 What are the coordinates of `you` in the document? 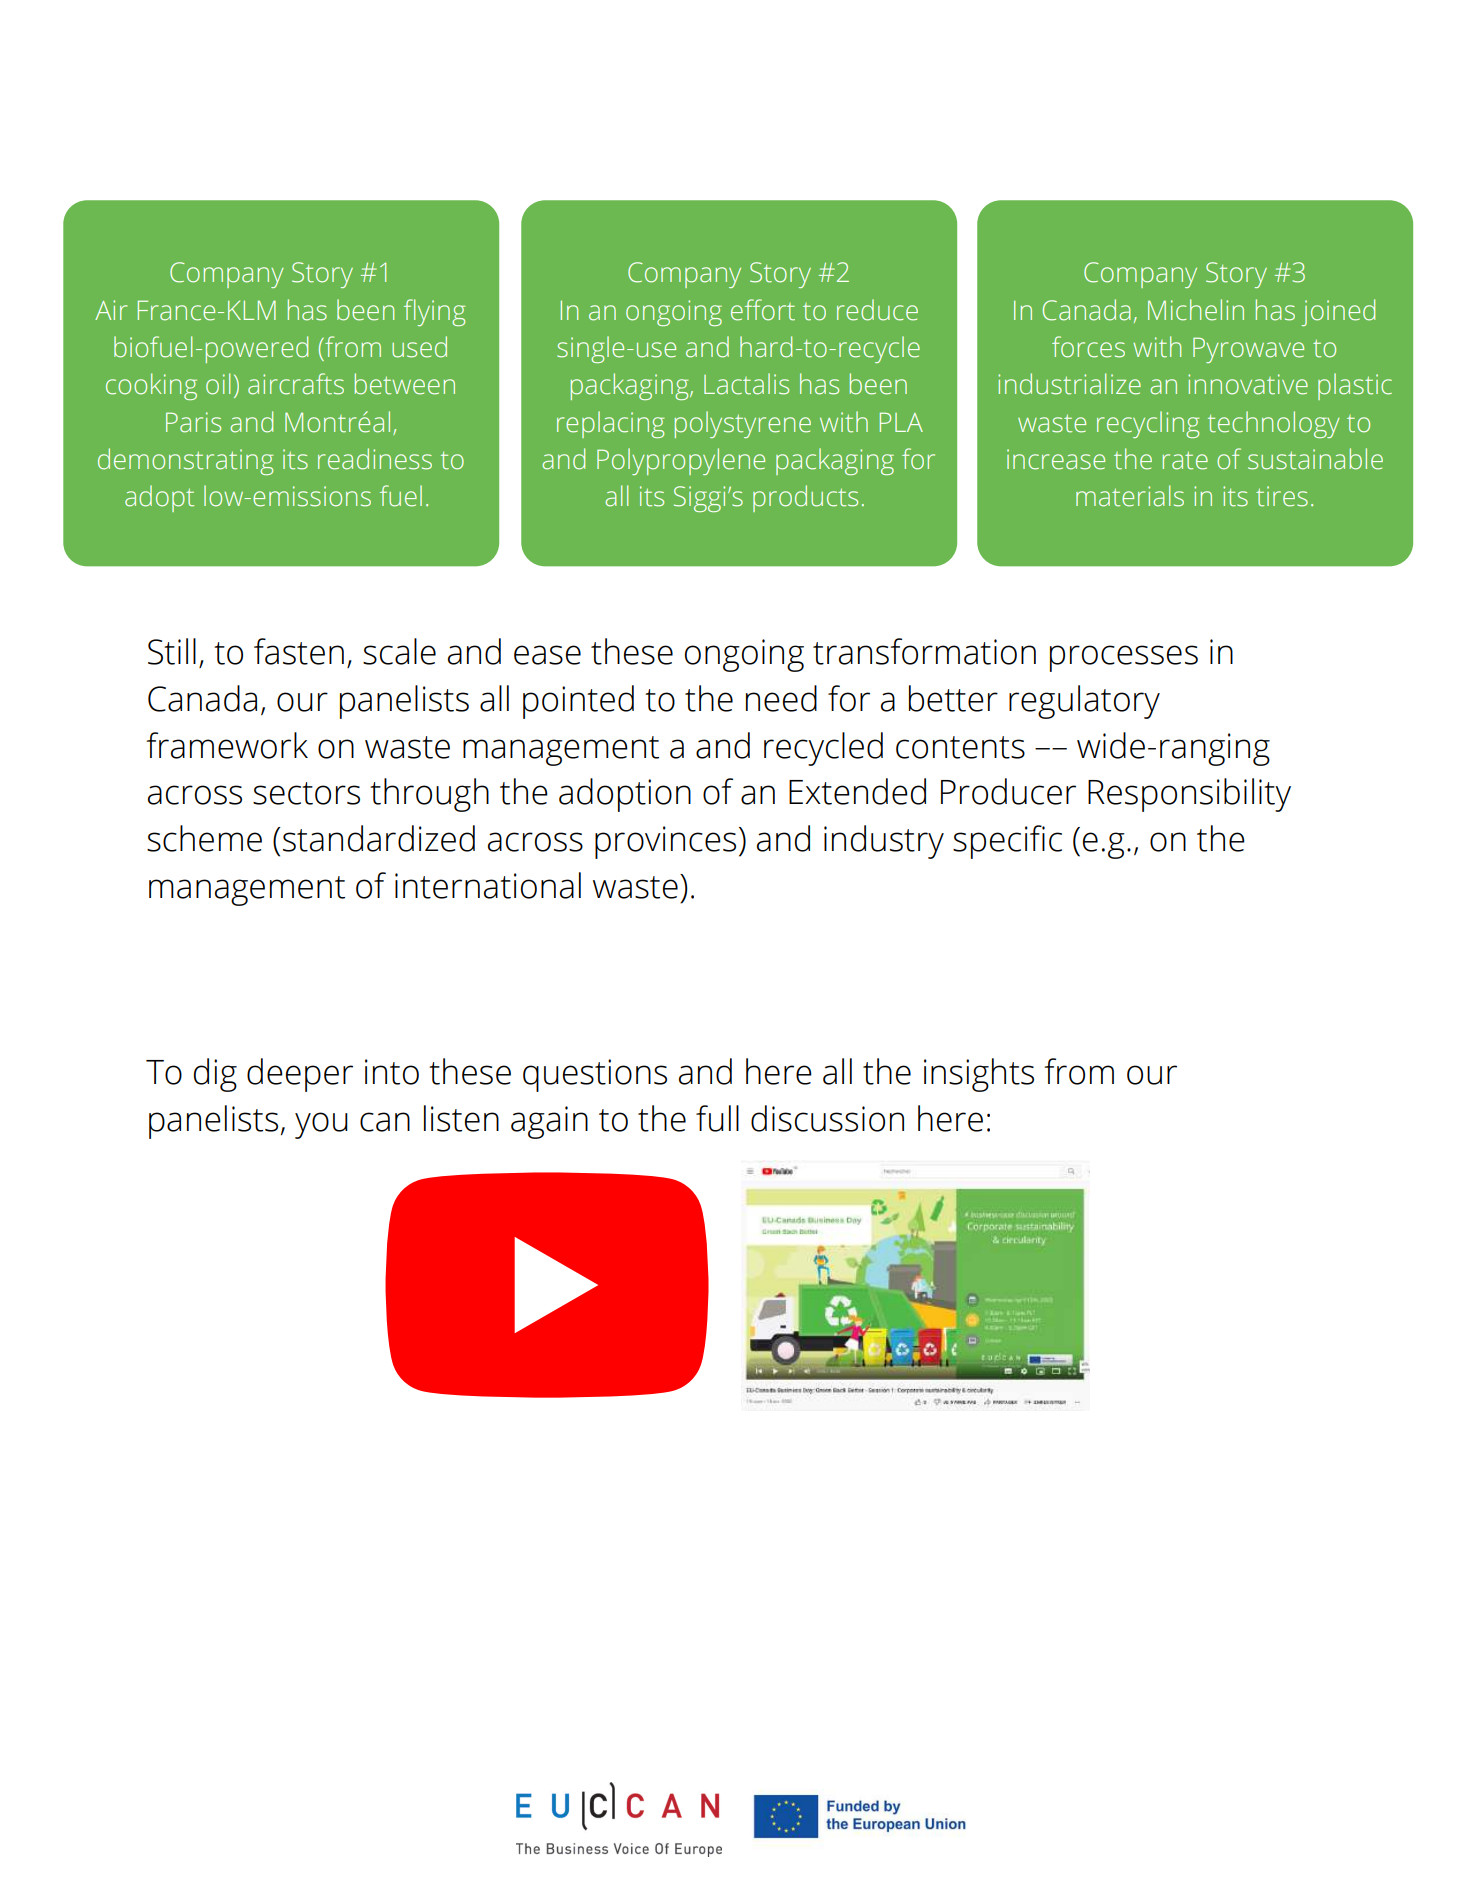 It's located at (321, 1125).
